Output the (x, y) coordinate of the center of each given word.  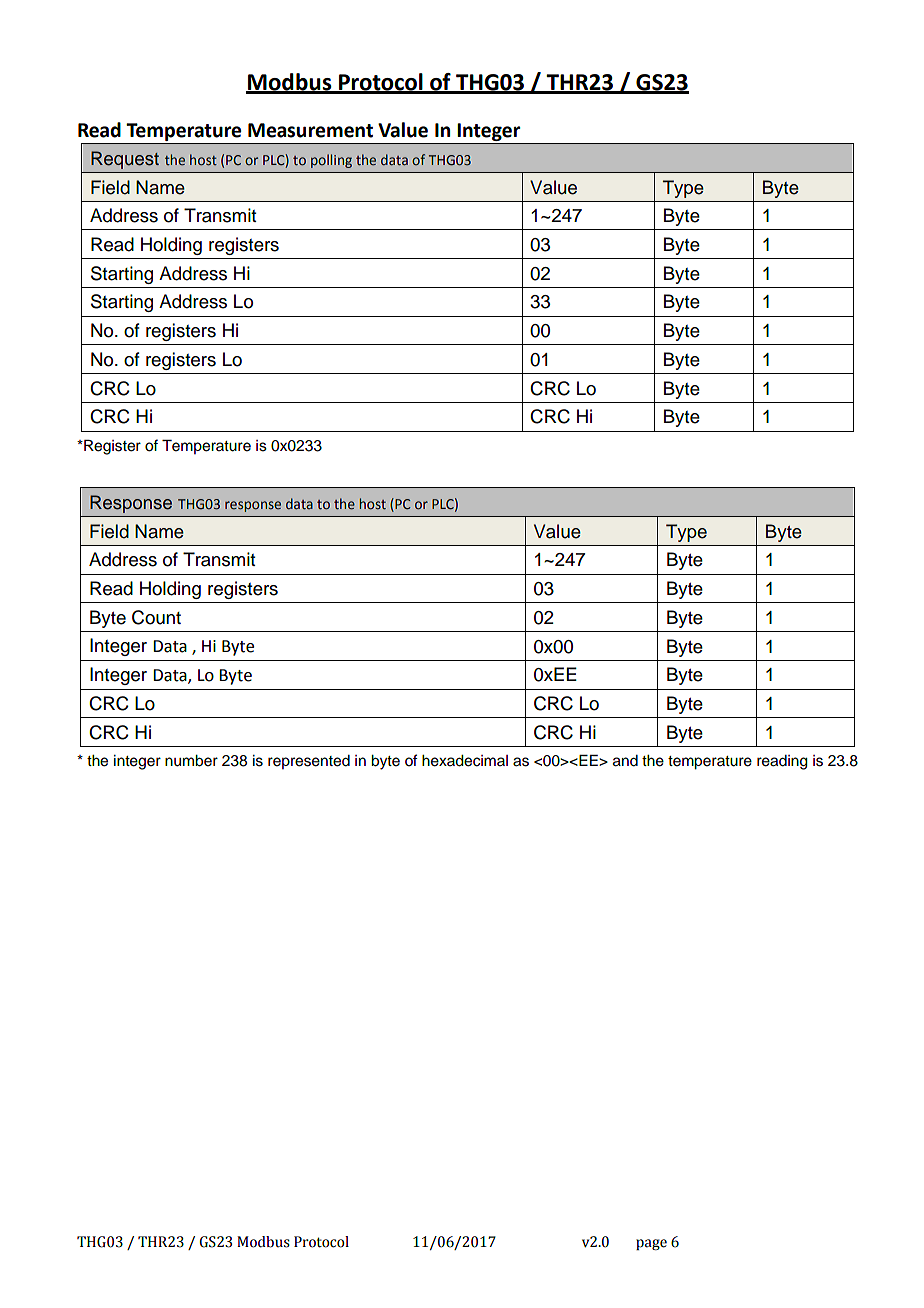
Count (156, 617)
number (191, 761)
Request (125, 160)
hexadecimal (465, 761)
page (651, 1244)
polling (331, 161)
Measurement (310, 130)
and (625, 761)
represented (309, 762)
